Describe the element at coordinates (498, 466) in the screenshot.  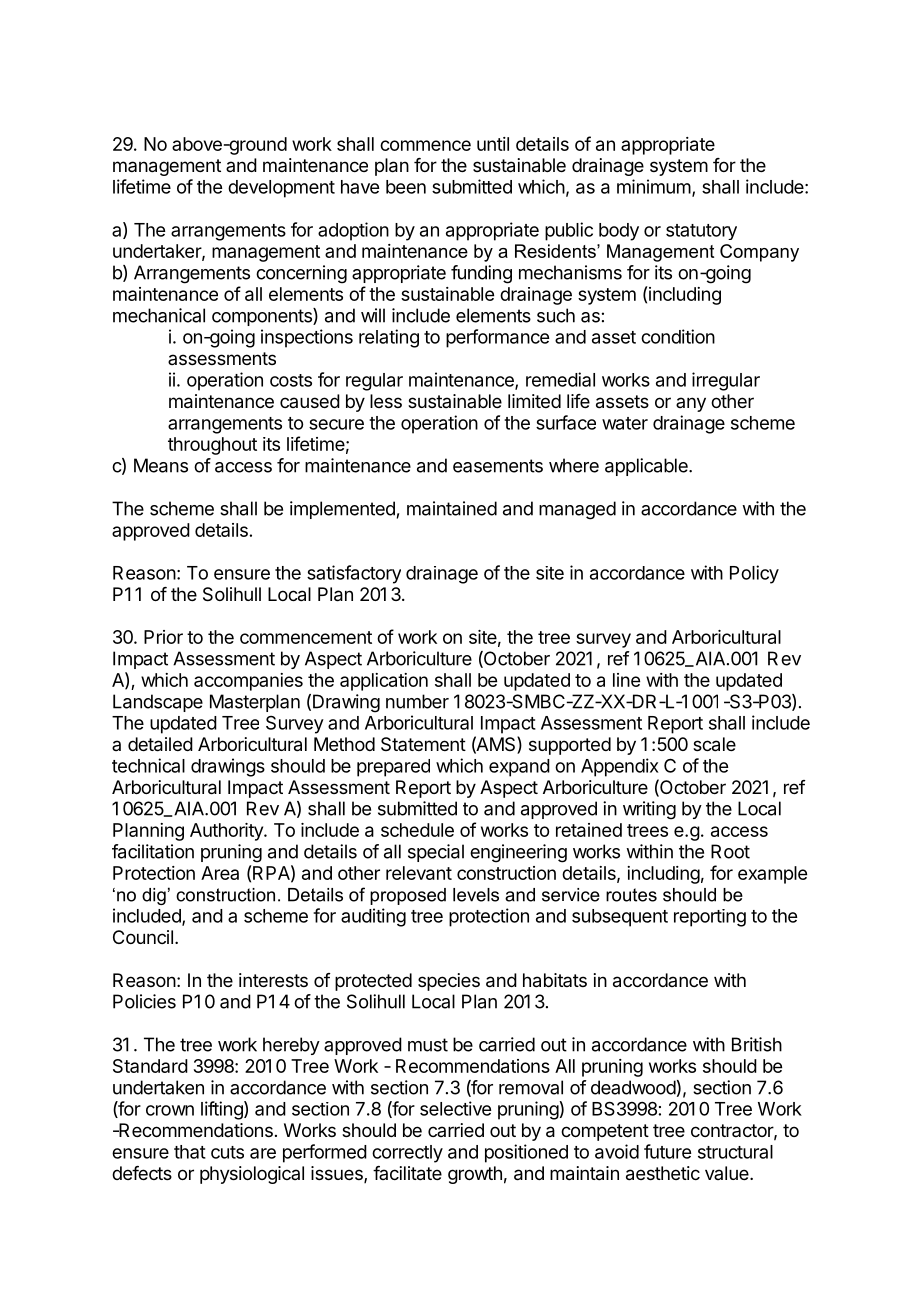
I see `easements` at that location.
